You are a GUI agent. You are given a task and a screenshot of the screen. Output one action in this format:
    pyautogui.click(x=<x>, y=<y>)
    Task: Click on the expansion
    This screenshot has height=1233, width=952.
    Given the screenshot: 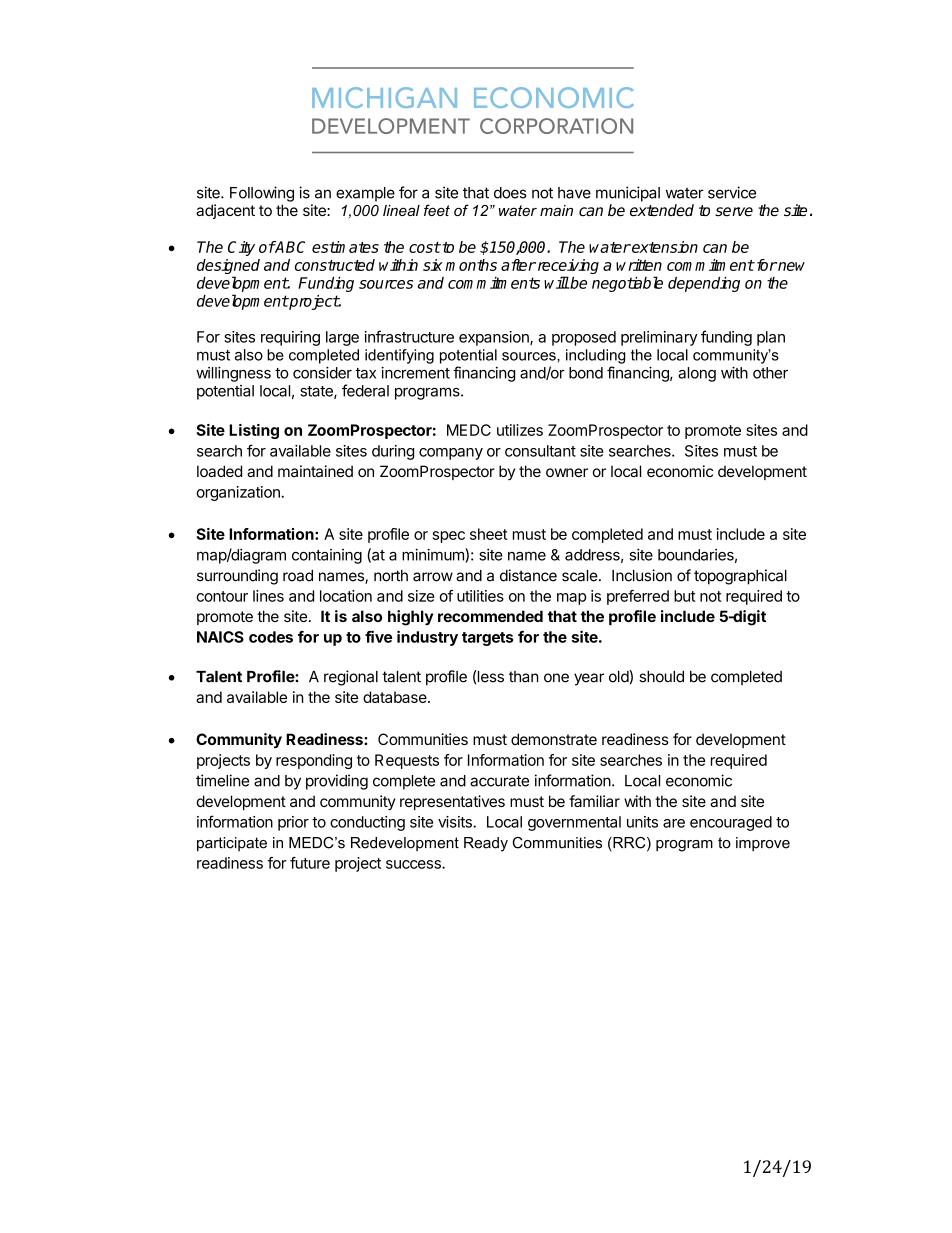 What is the action you would take?
    pyautogui.click(x=495, y=338)
